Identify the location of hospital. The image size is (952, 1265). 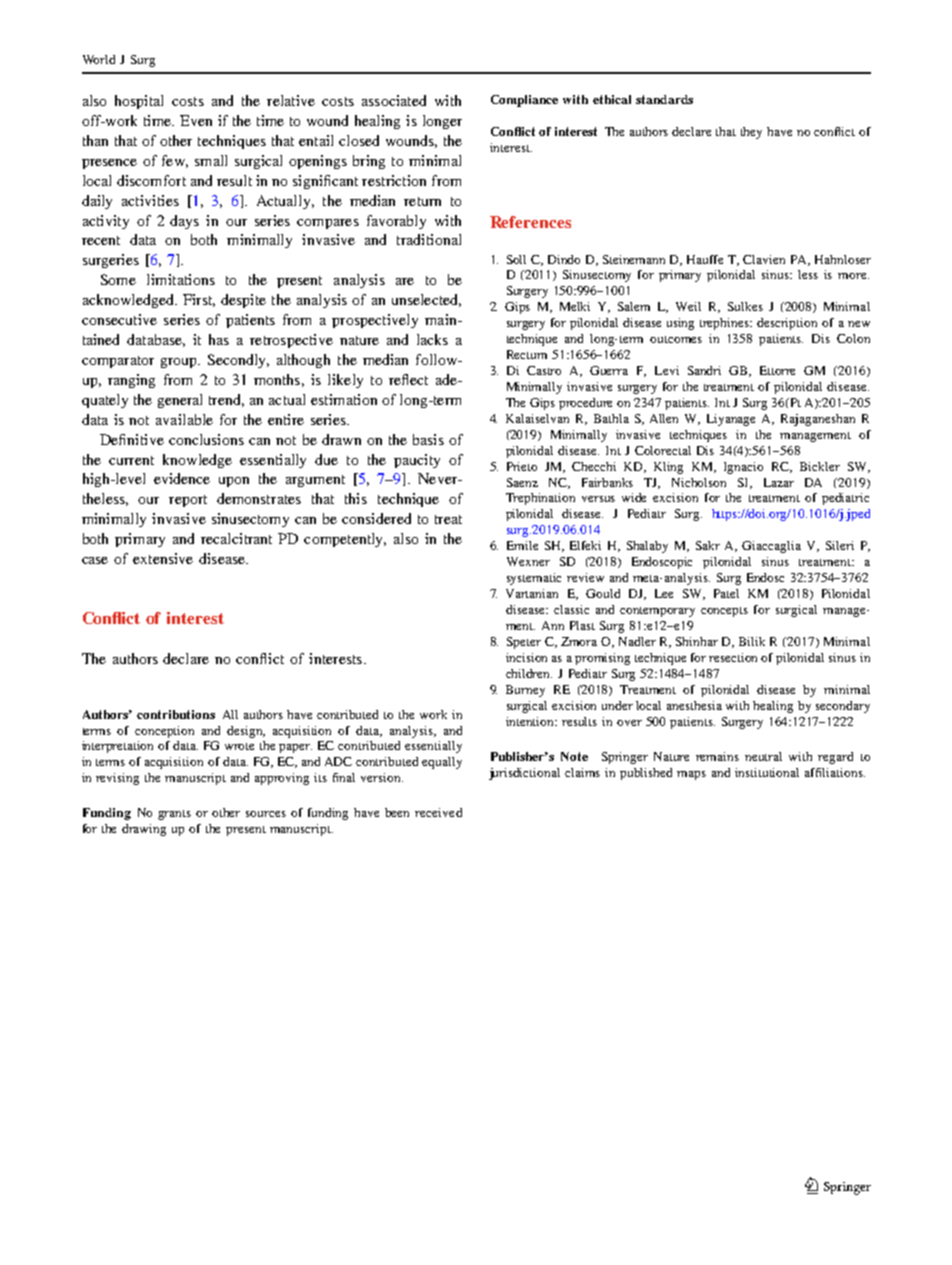
(139, 102).
